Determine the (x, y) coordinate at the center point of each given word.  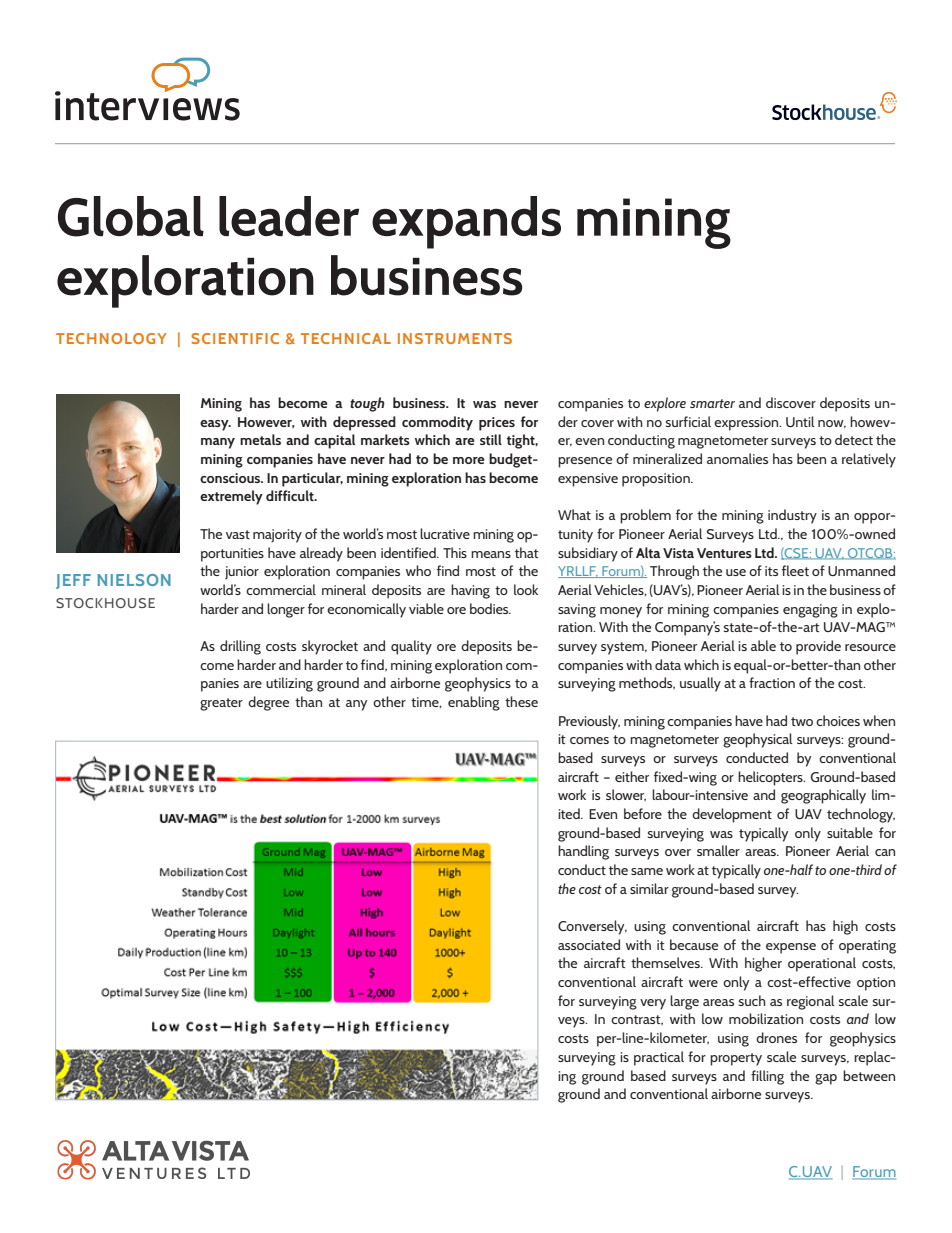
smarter (712, 403)
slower (626, 795)
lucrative (445, 533)
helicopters (771, 778)
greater (221, 704)
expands (466, 222)
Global (131, 216)
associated (589, 944)
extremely (231, 497)
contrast (637, 1020)
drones (776, 1037)
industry (792, 516)
